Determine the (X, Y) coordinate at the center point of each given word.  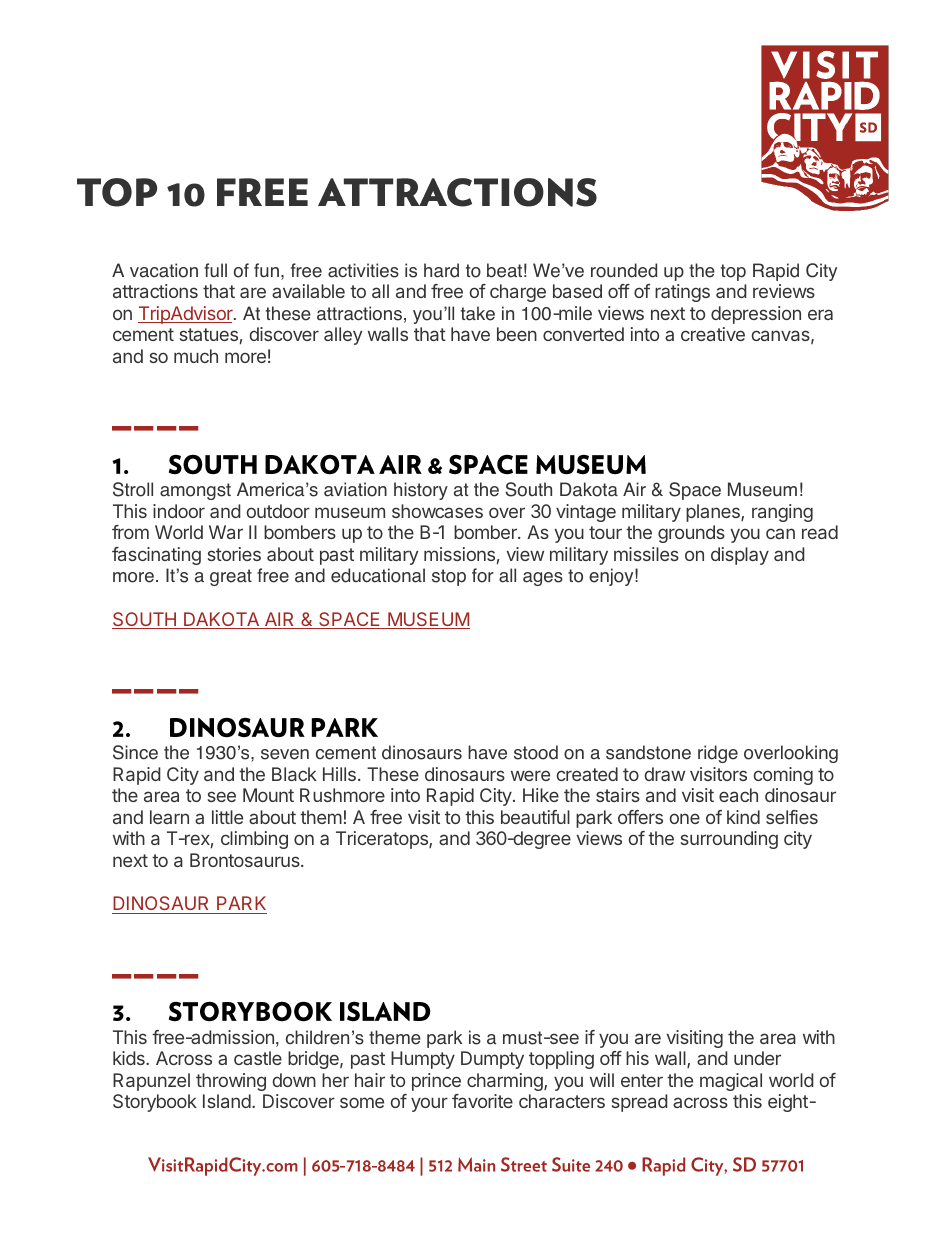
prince (436, 1082)
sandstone (648, 752)
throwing (231, 1082)
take (478, 313)
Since (135, 752)
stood (536, 752)
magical (731, 1082)
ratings (682, 293)
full (215, 270)
